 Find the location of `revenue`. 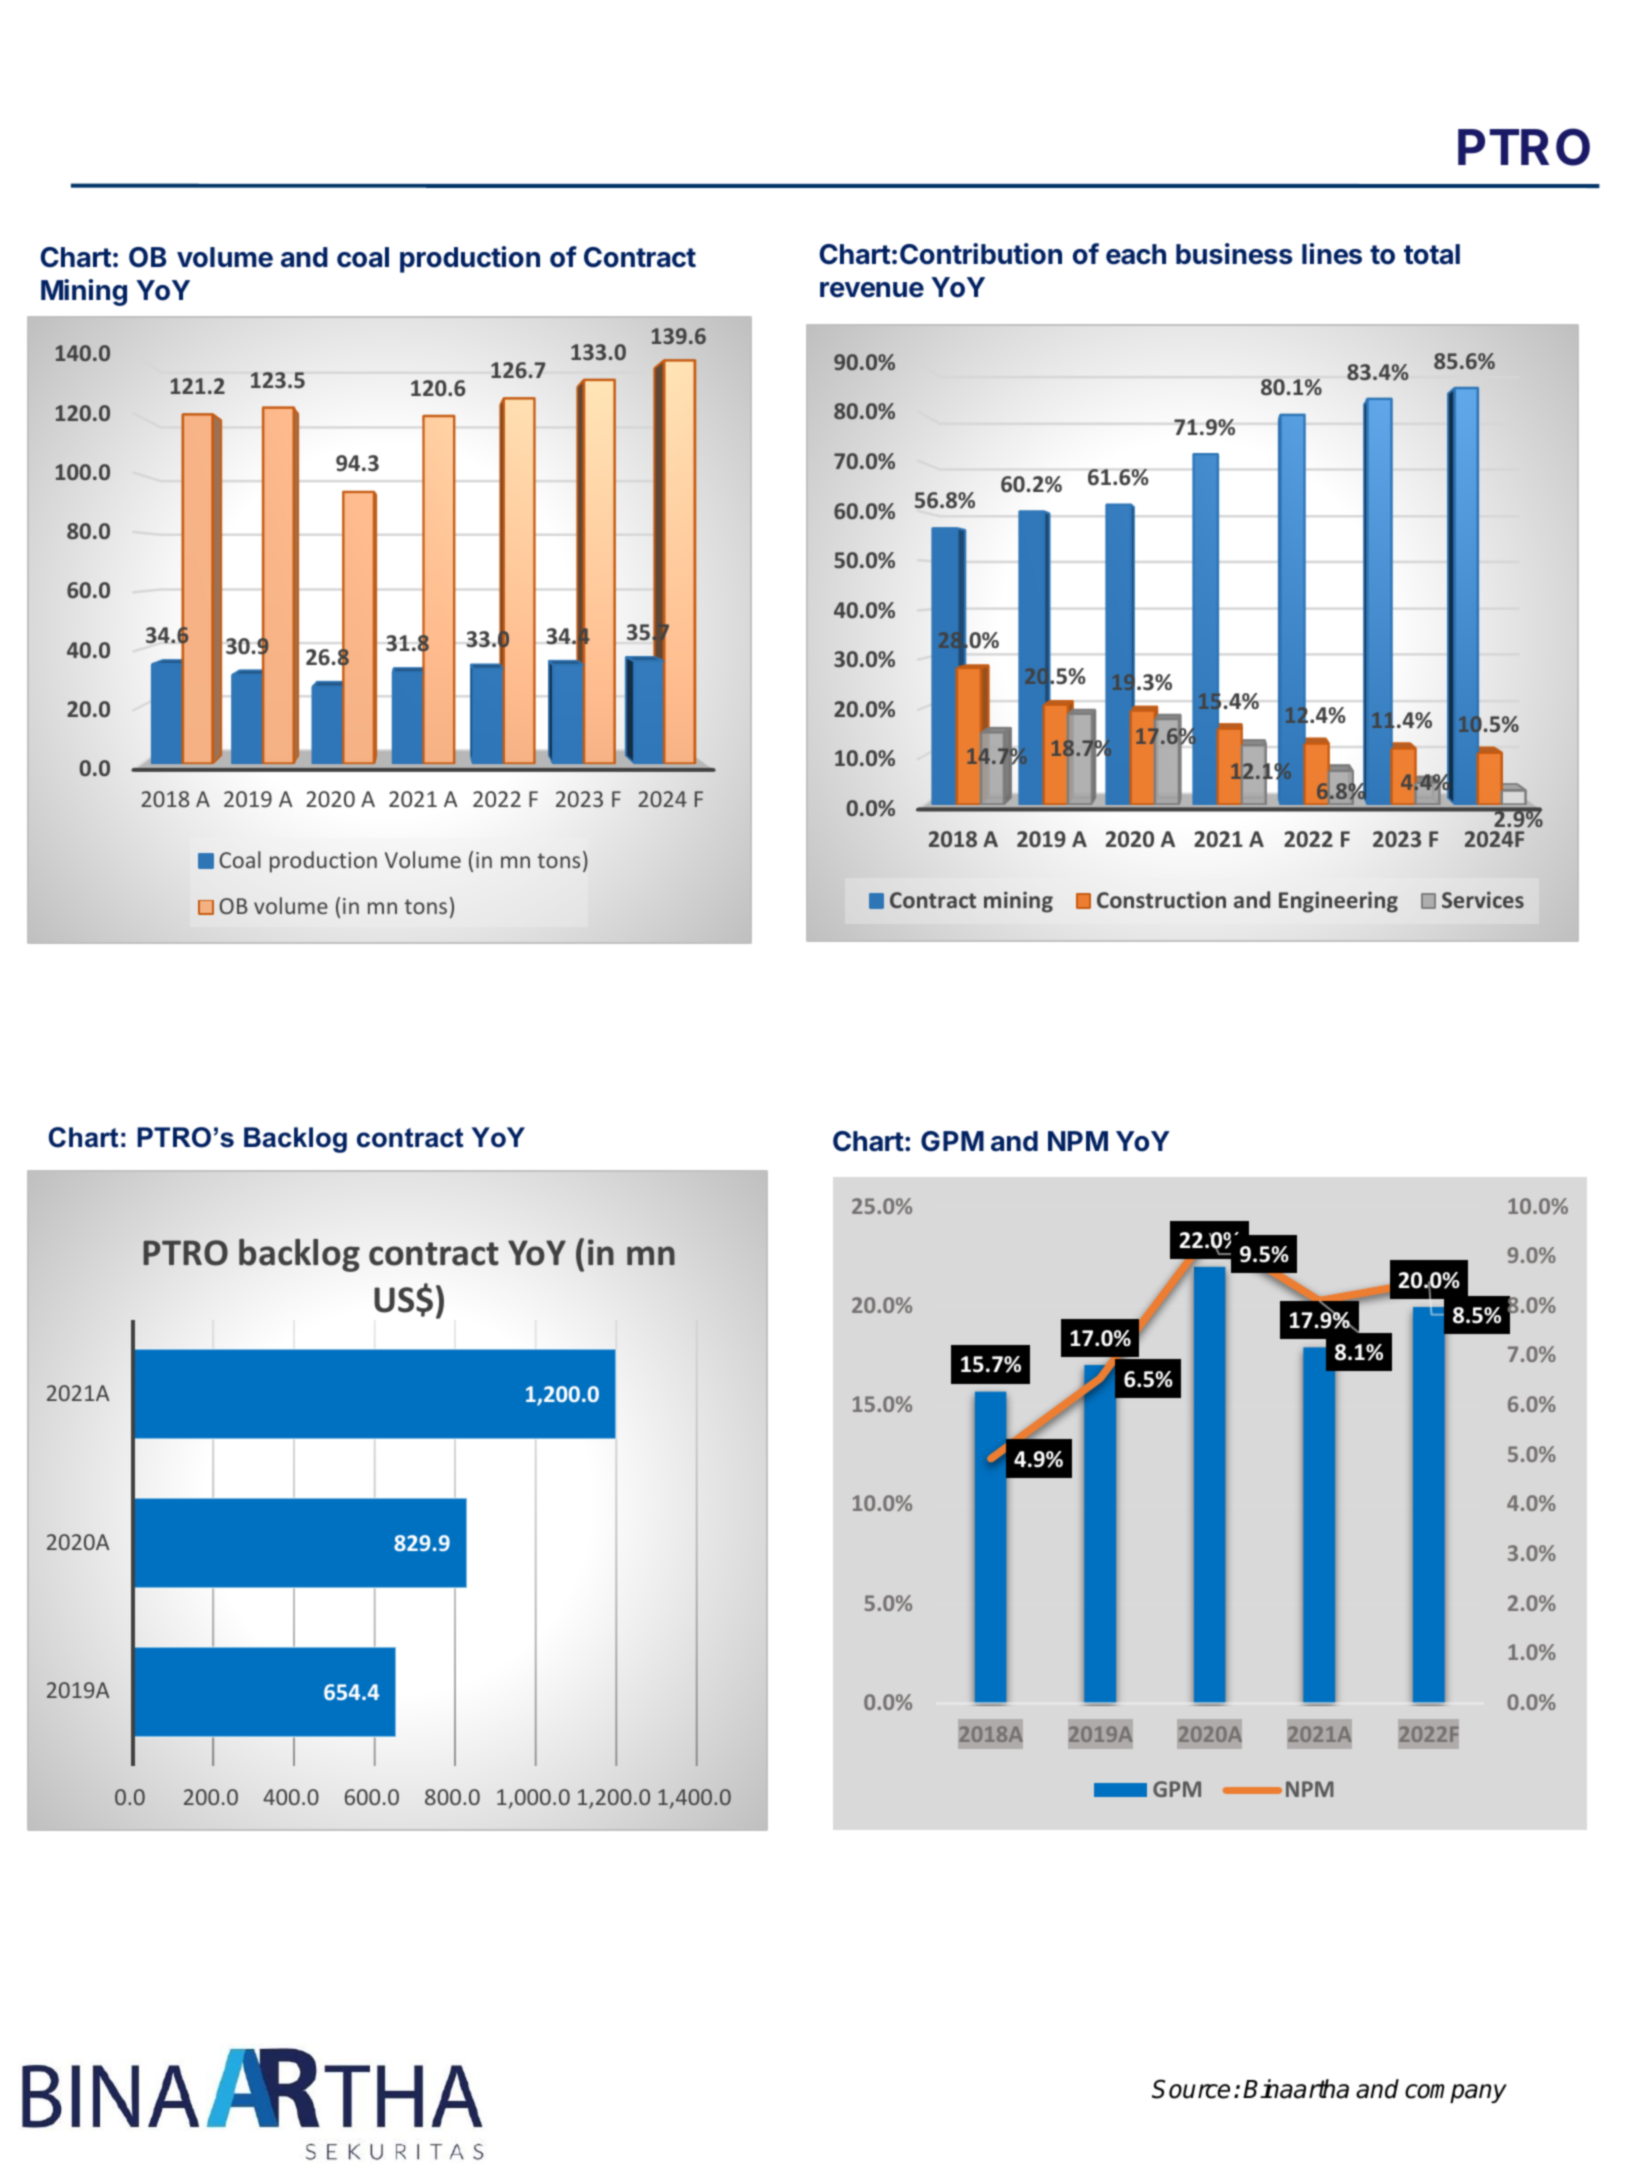

revenue is located at coordinates (872, 290).
